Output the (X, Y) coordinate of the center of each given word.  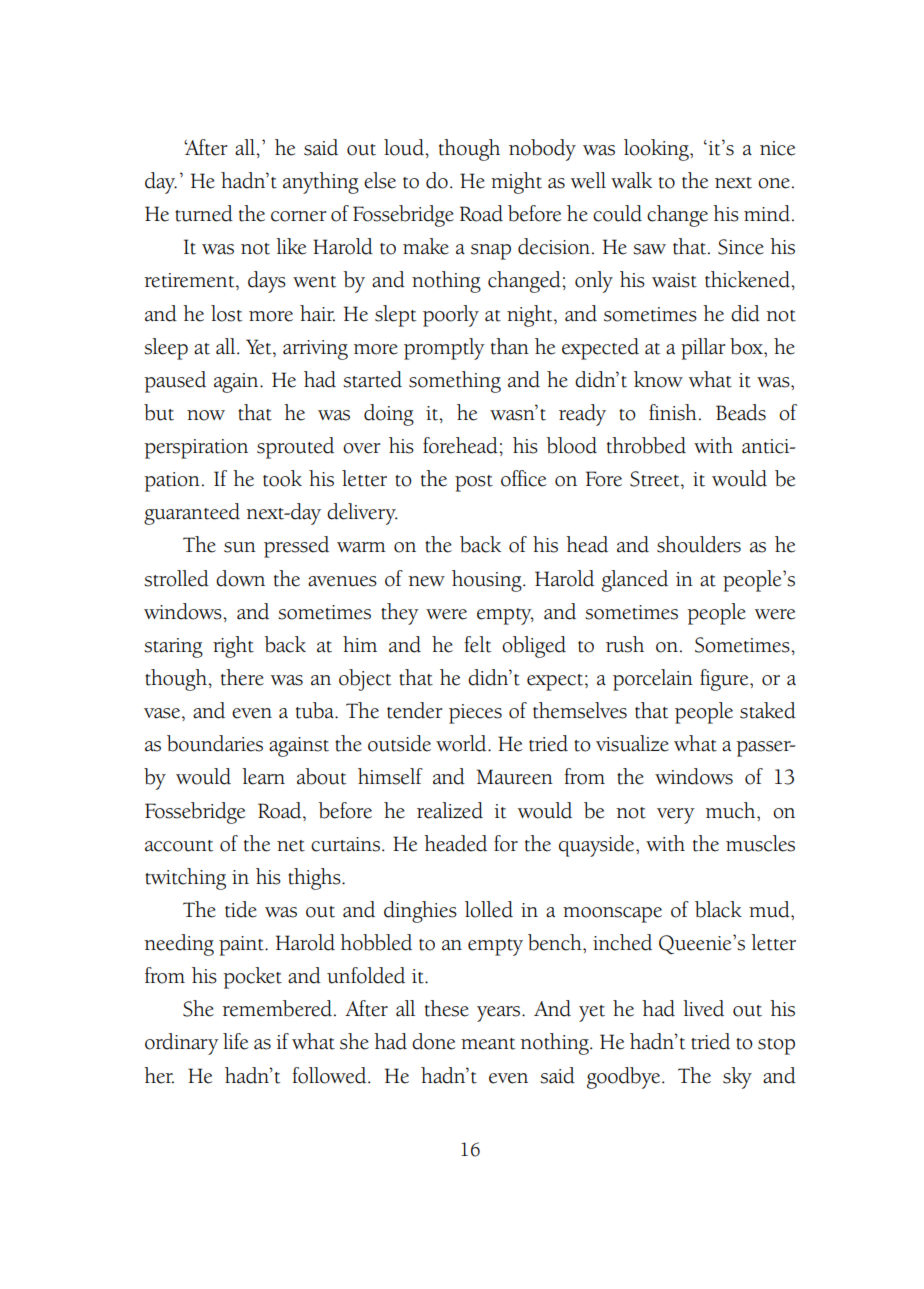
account (179, 846)
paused (175, 382)
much (732, 810)
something (455, 382)
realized (450, 810)
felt (477, 644)
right (233, 647)
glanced (635, 581)
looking (657, 150)
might (516, 183)
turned (204, 213)
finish (673, 412)
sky (737, 1078)
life (235, 1041)
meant (488, 1044)
